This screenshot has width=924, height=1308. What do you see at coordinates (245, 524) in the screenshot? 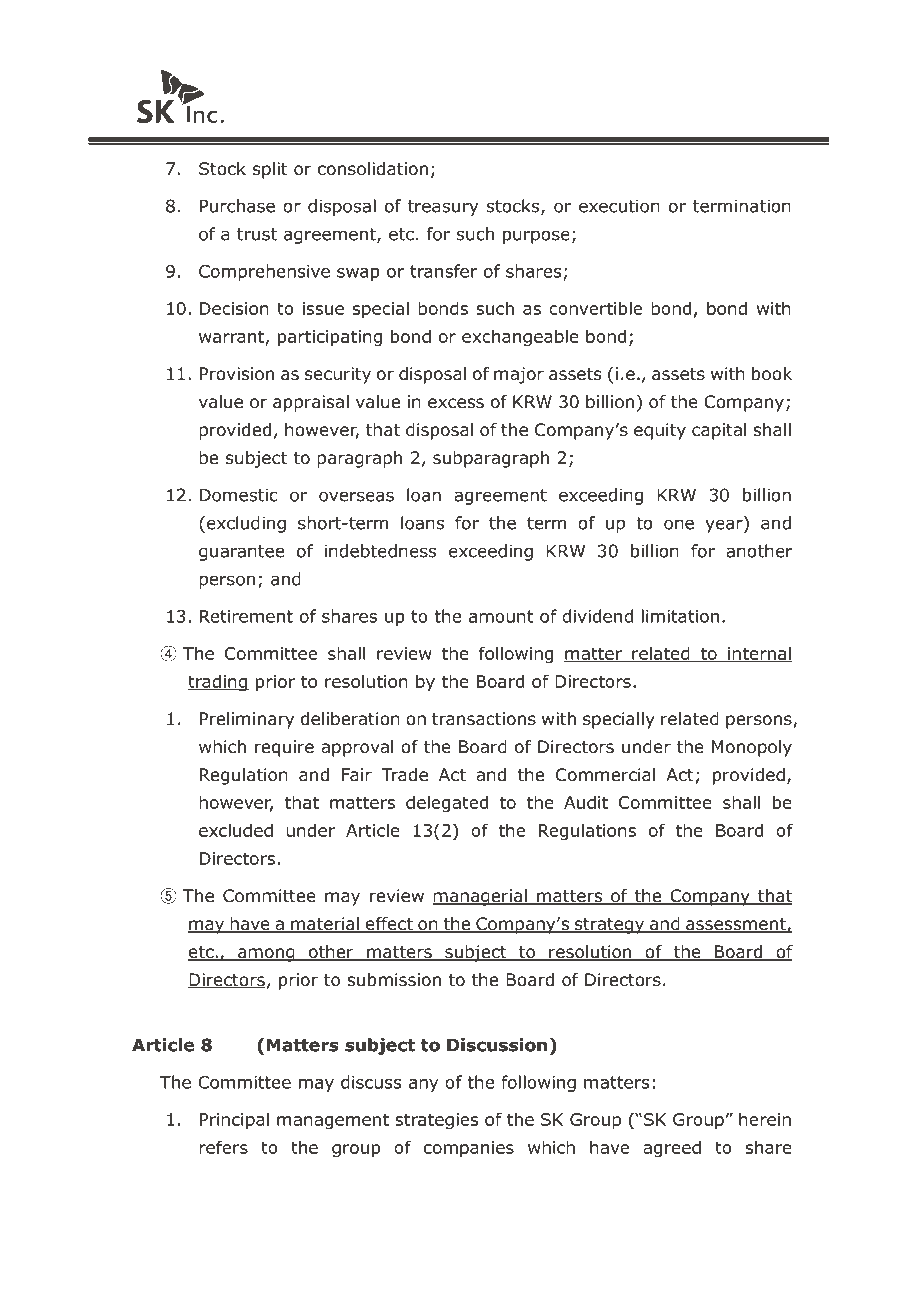
I see `excluding` at bounding box center [245, 524].
